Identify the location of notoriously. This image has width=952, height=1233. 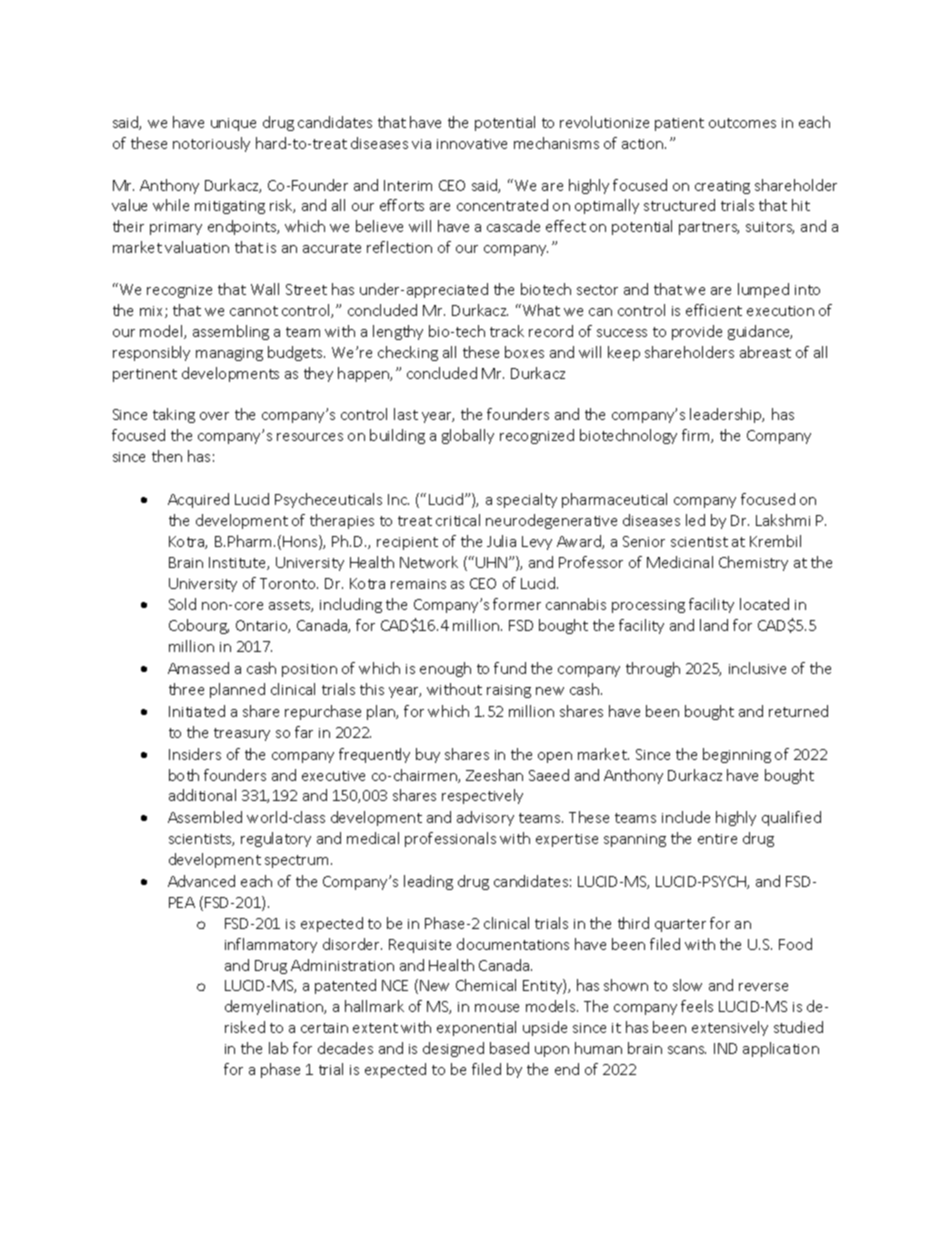
(211, 144).
